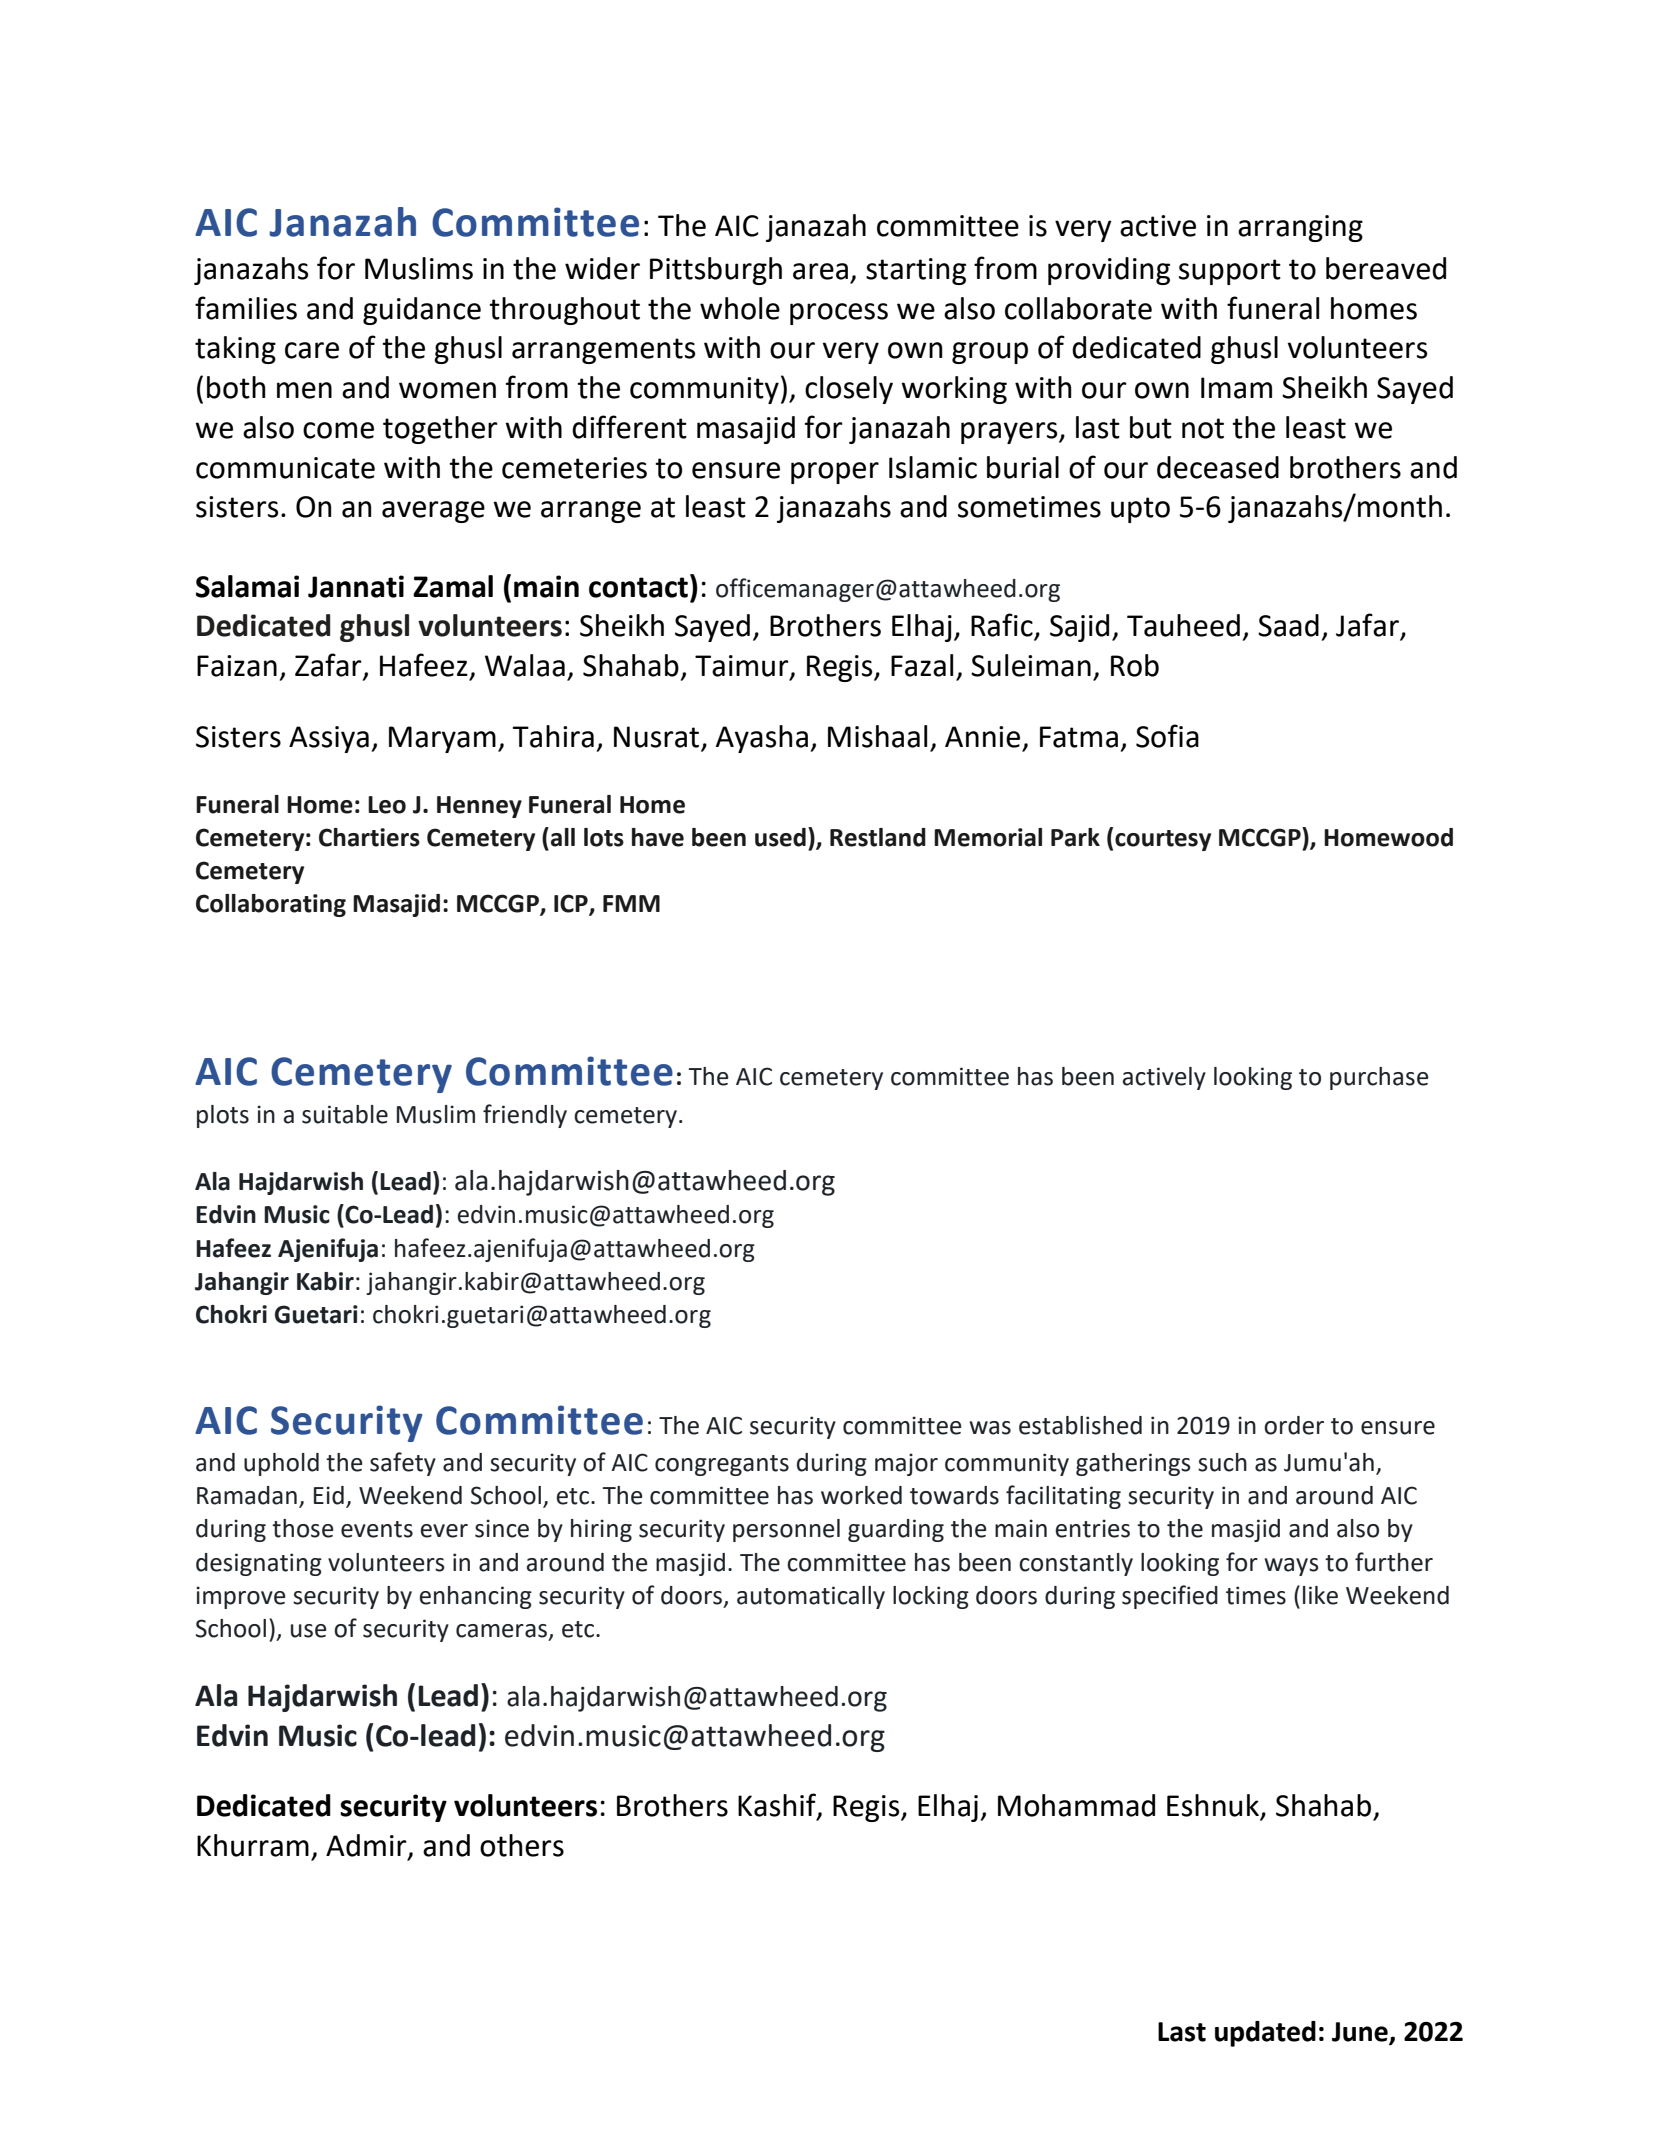 The image size is (1659, 2147). I want to click on area, so click(820, 271).
